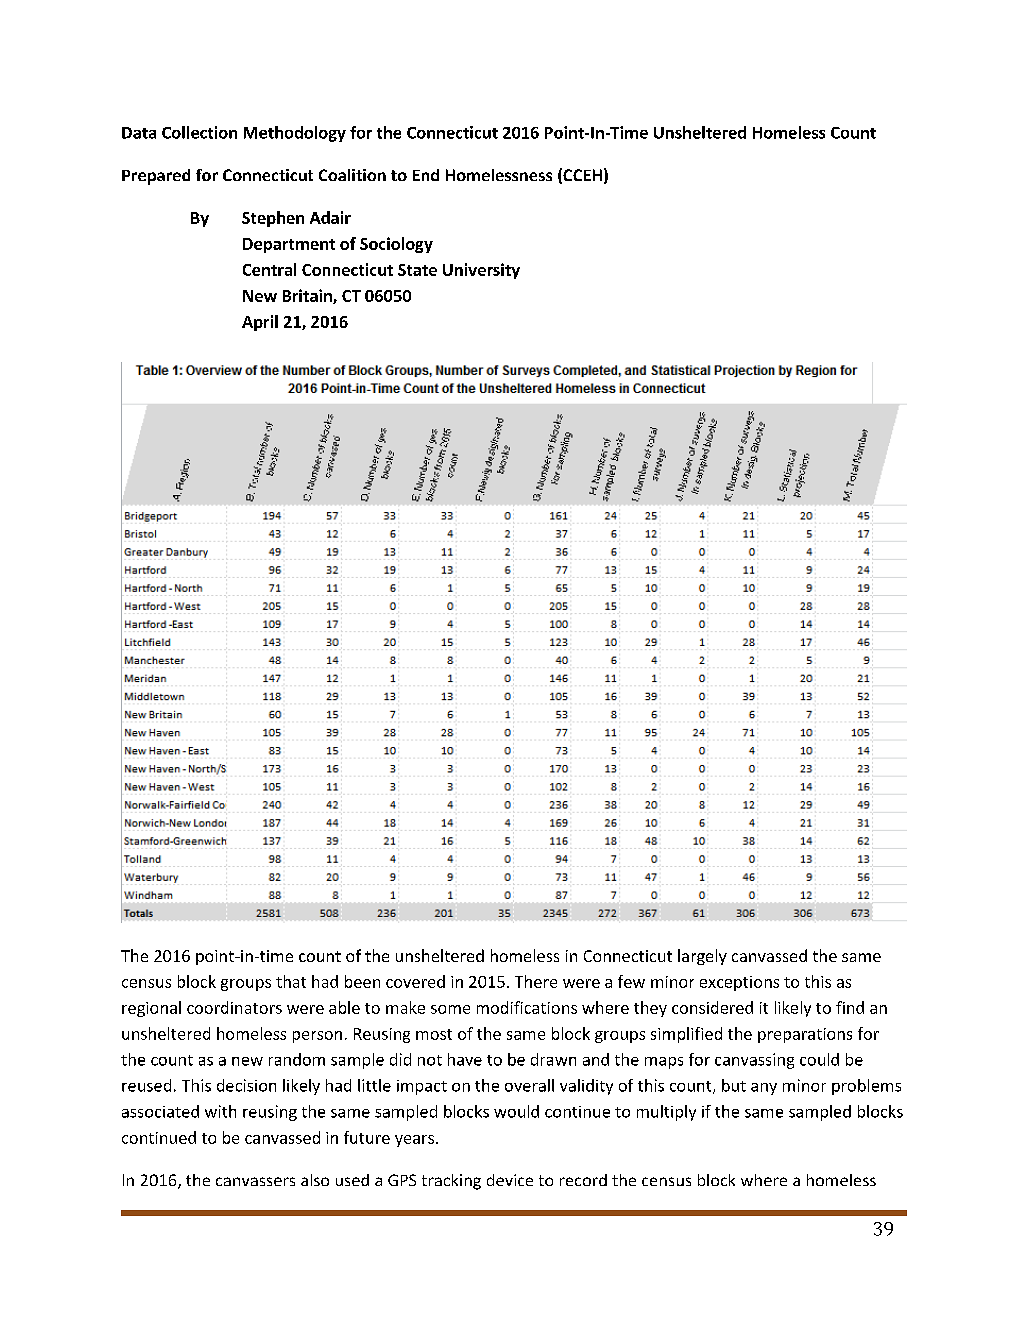 The image size is (1028, 1331). What do you see at coordinates (269, 269) in the image?
I see `Central` at bounding box center [269, 269].
